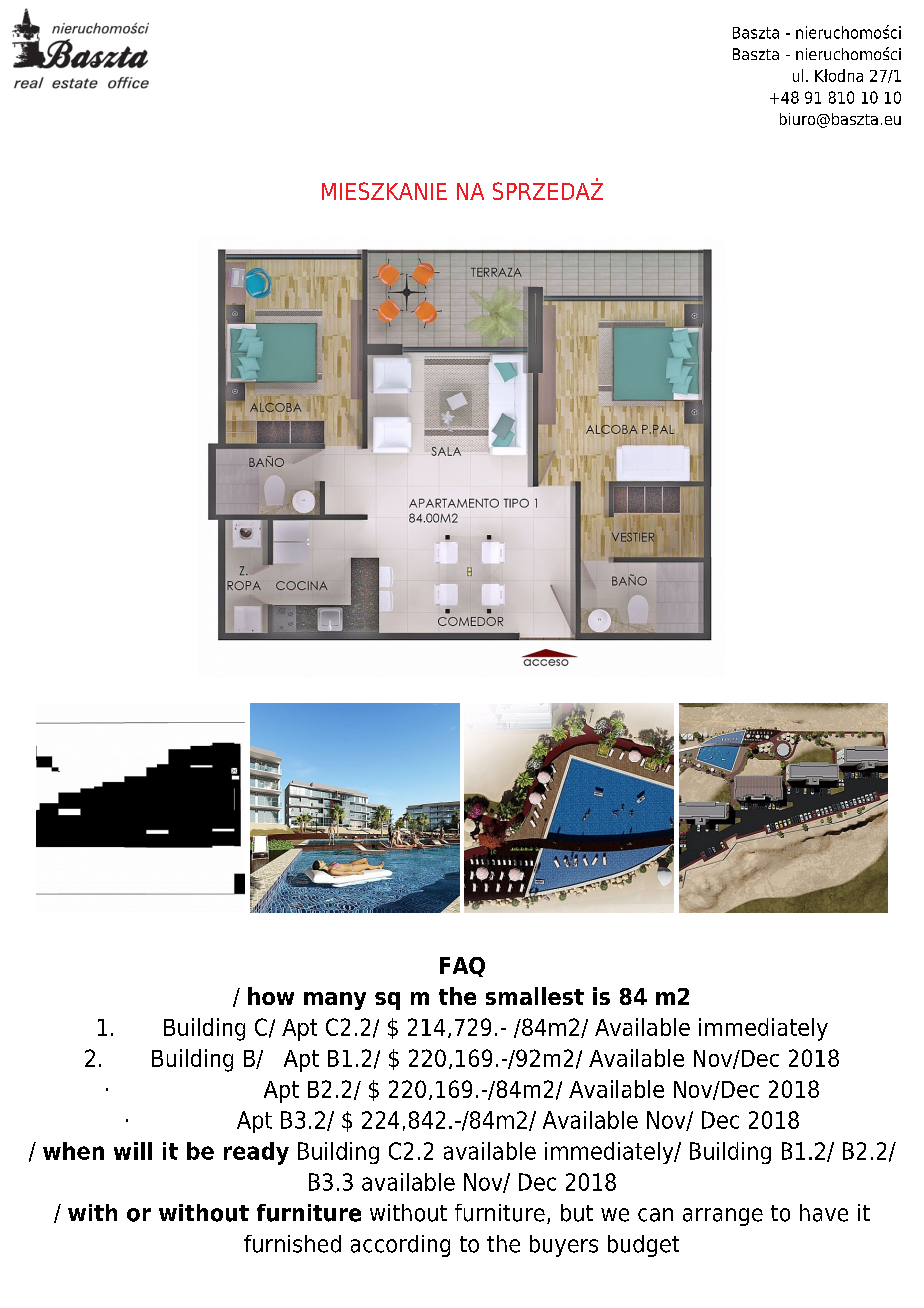 Image resolution: width=924 pixels, height=1308 pixels. I want to click on smallest, so click(535, 996).
